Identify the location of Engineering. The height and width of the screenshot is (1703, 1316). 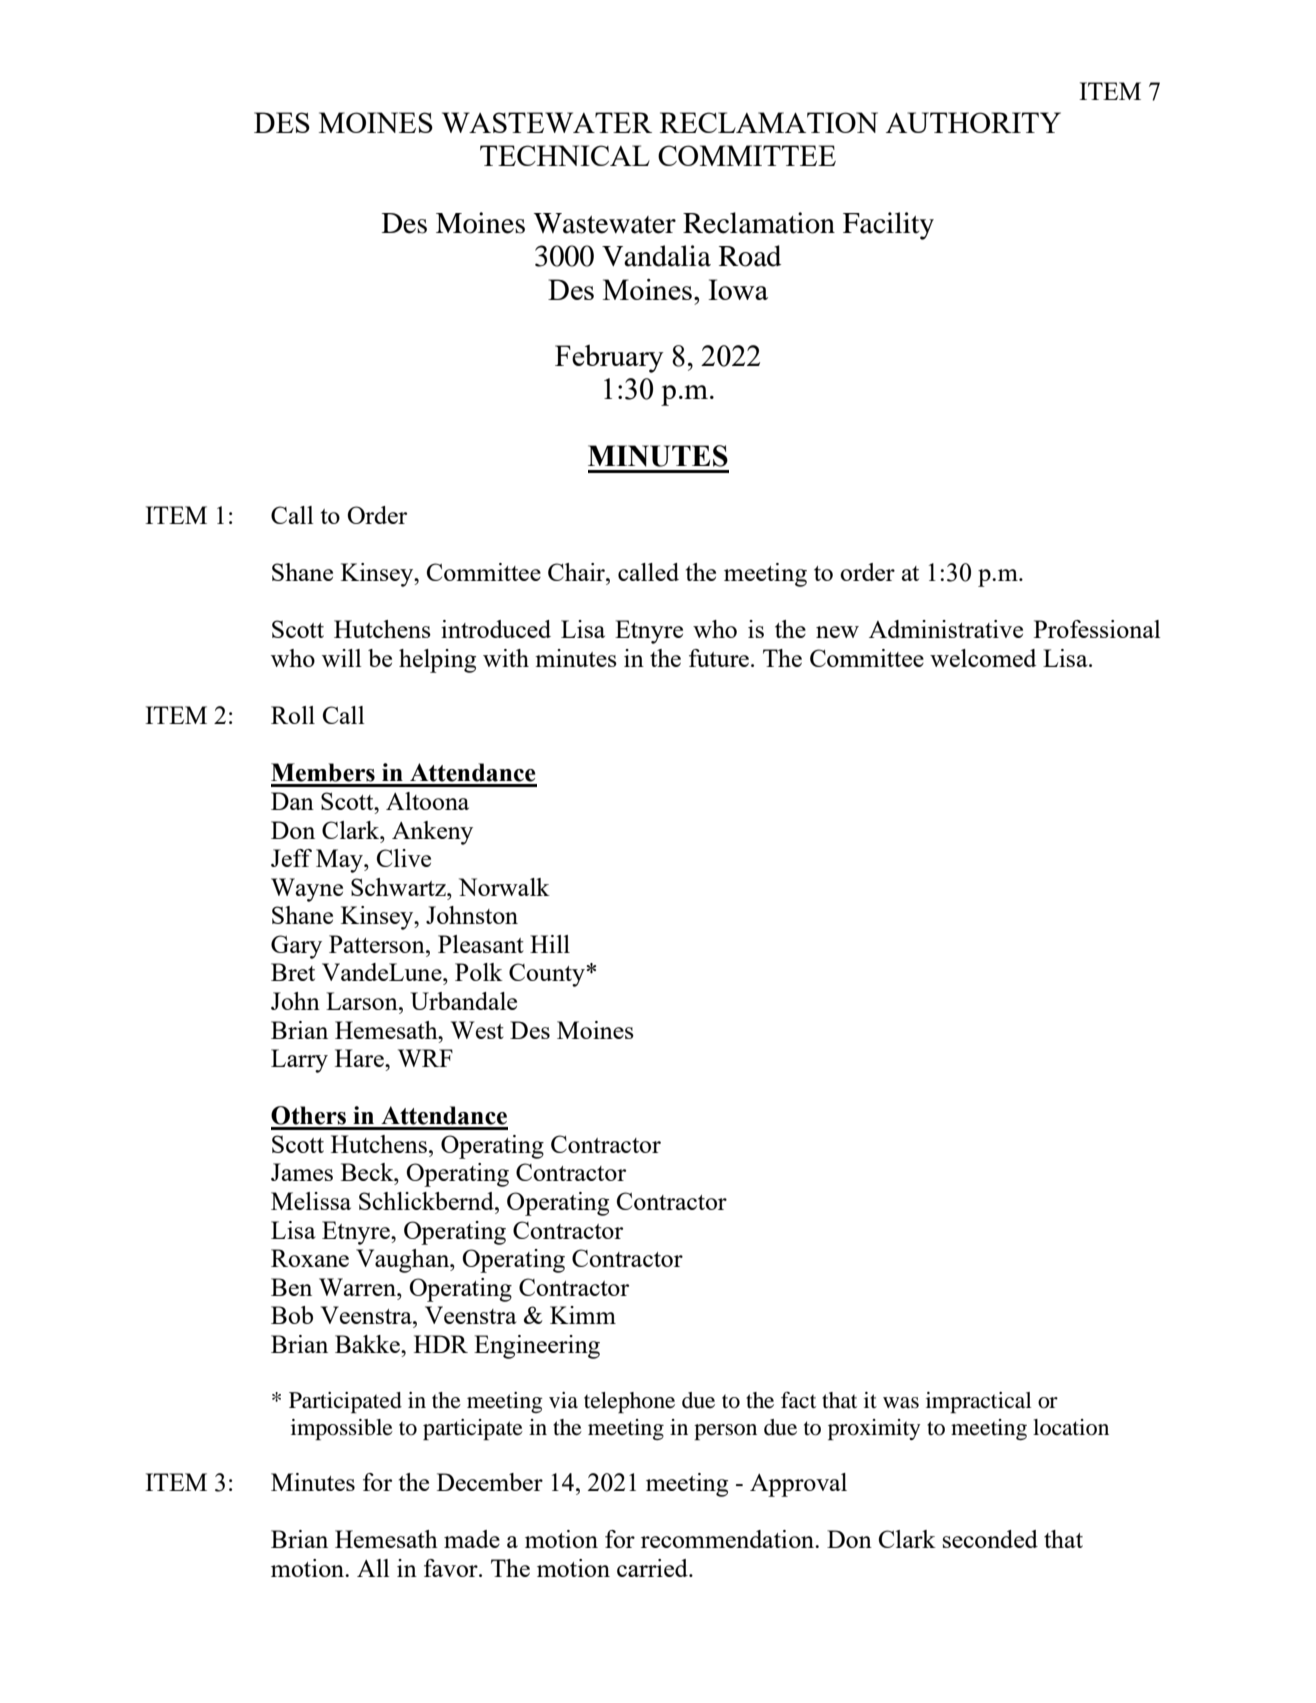
(537, 1347).
